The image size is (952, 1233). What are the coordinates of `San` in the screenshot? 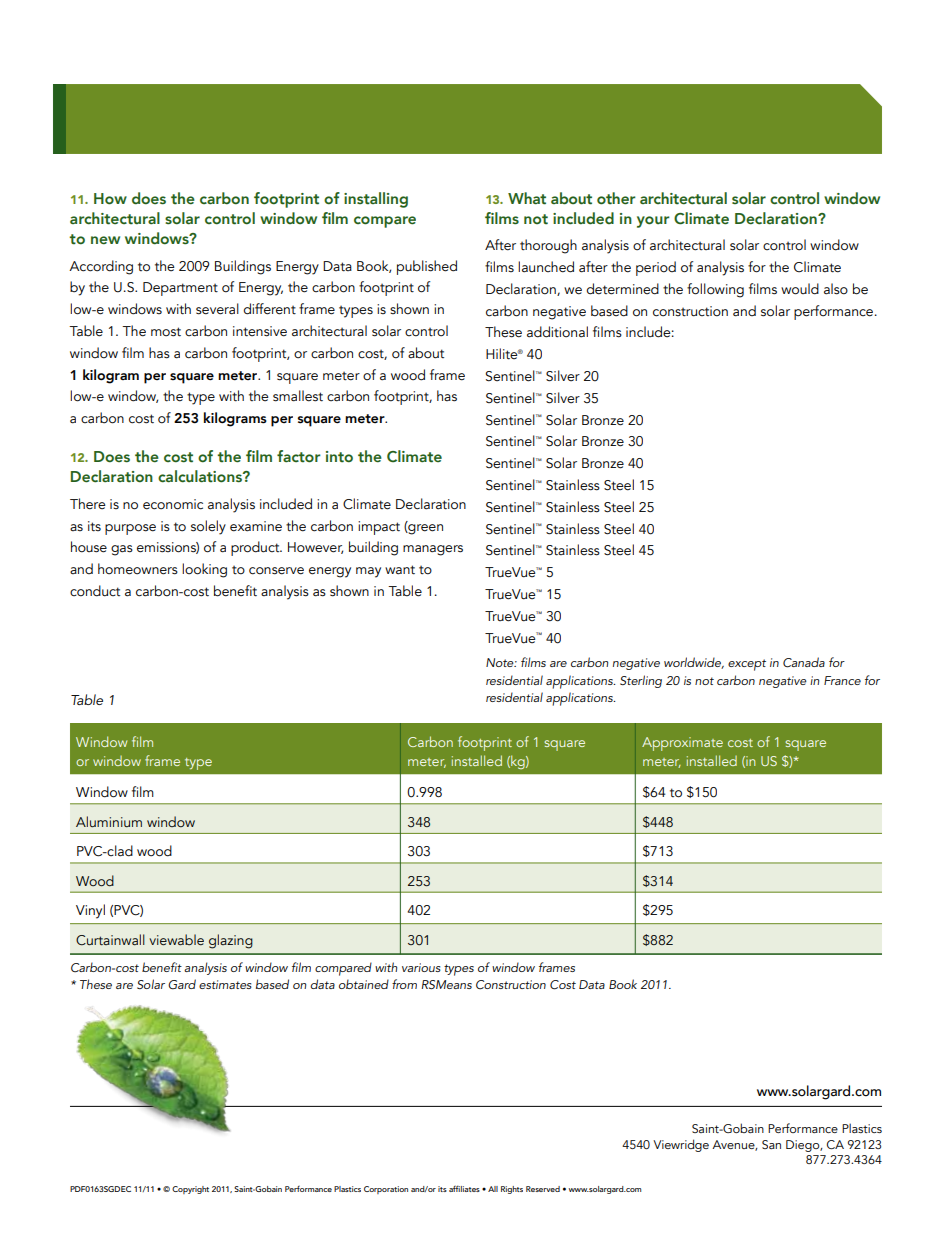 It's located at (771, 1144).
